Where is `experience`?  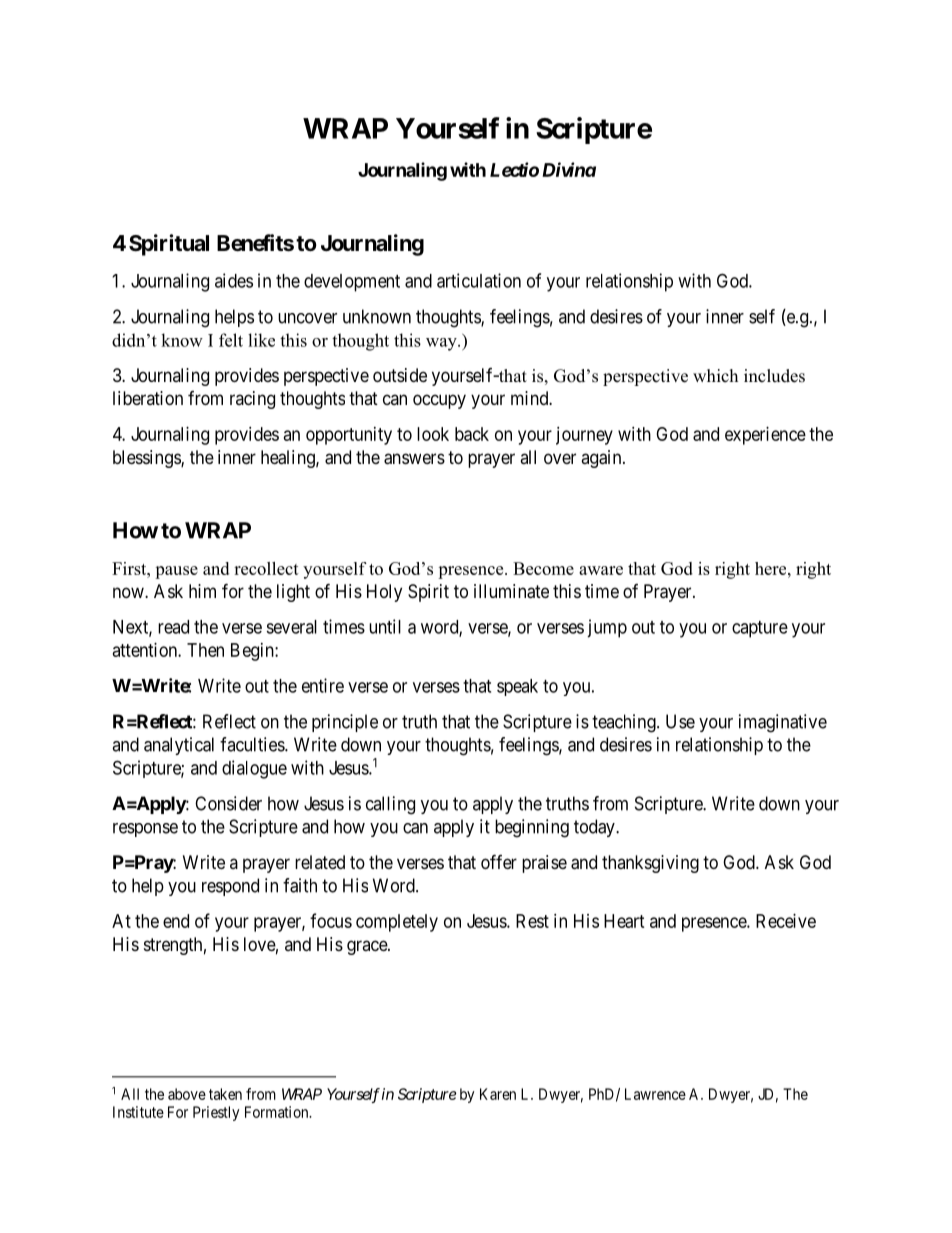 experience is located at coordinates (765, 436).
